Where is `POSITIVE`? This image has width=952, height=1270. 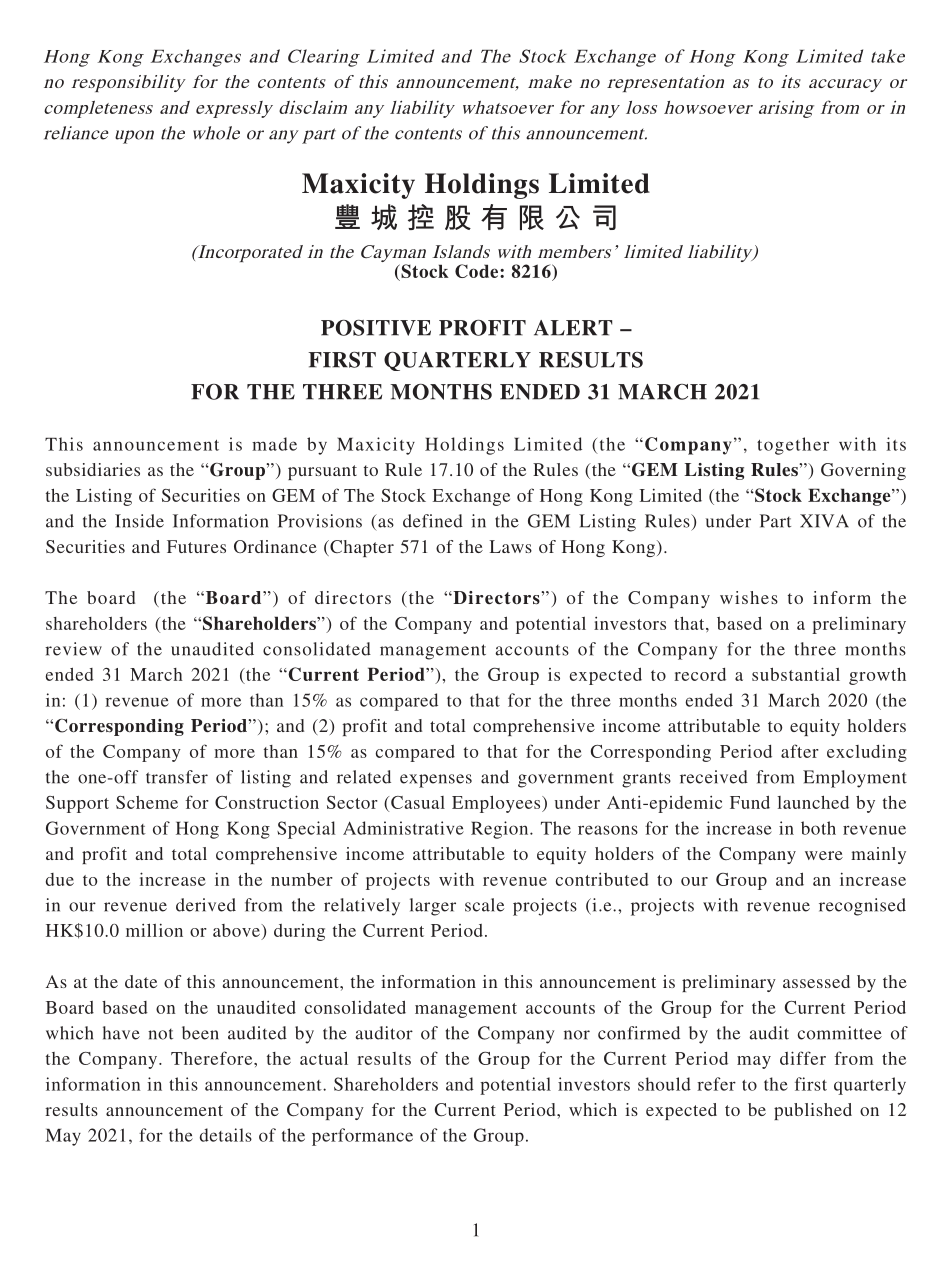 POSITIVE is located at coordinates (376, 328).
